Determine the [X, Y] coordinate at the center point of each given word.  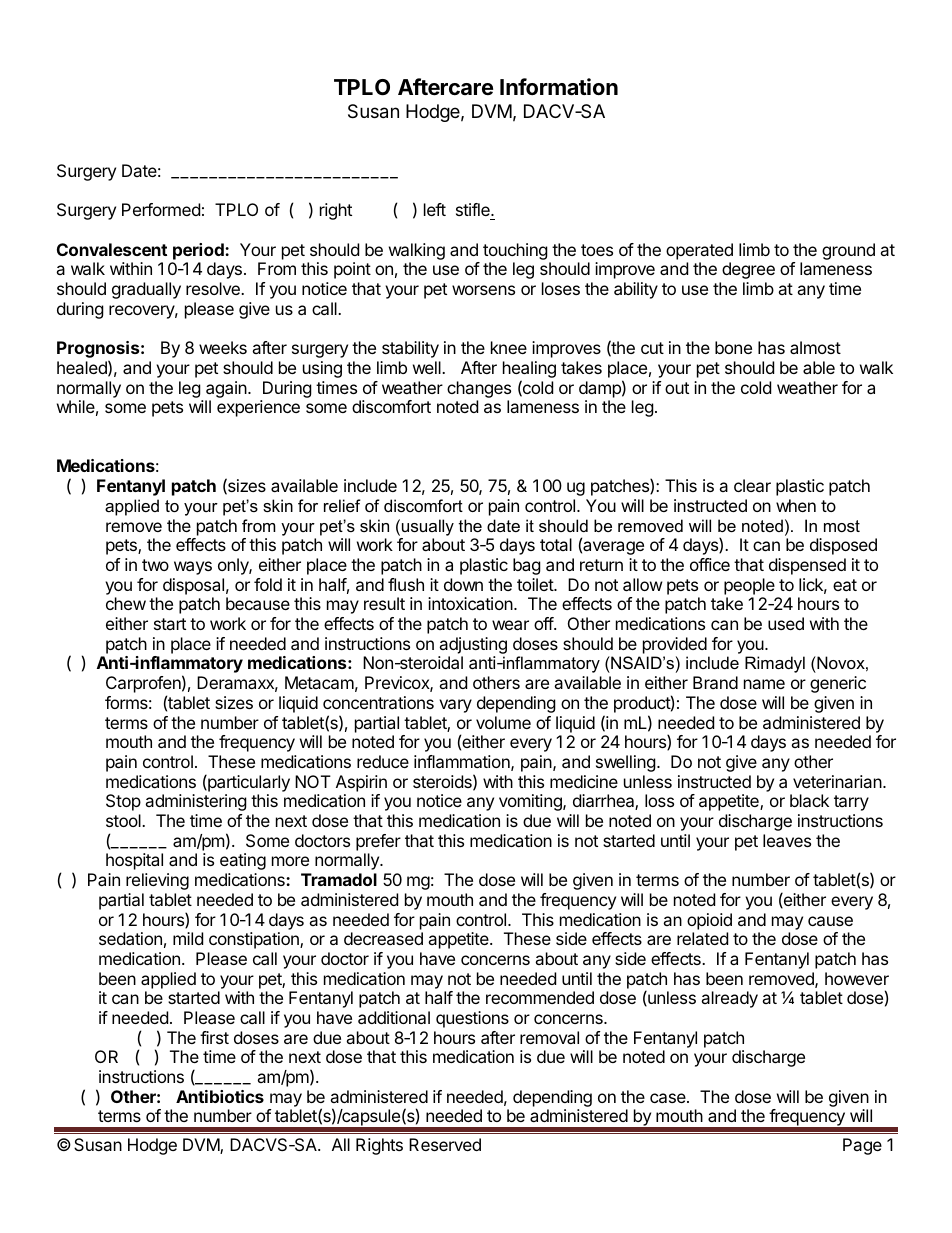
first [214, 1037]
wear [510, 625]
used [786, 623]
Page [862, 1146]
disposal [193, 586]
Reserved [445, 1144]
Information [559, 87]
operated [699, 251]
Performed [161, 209]
